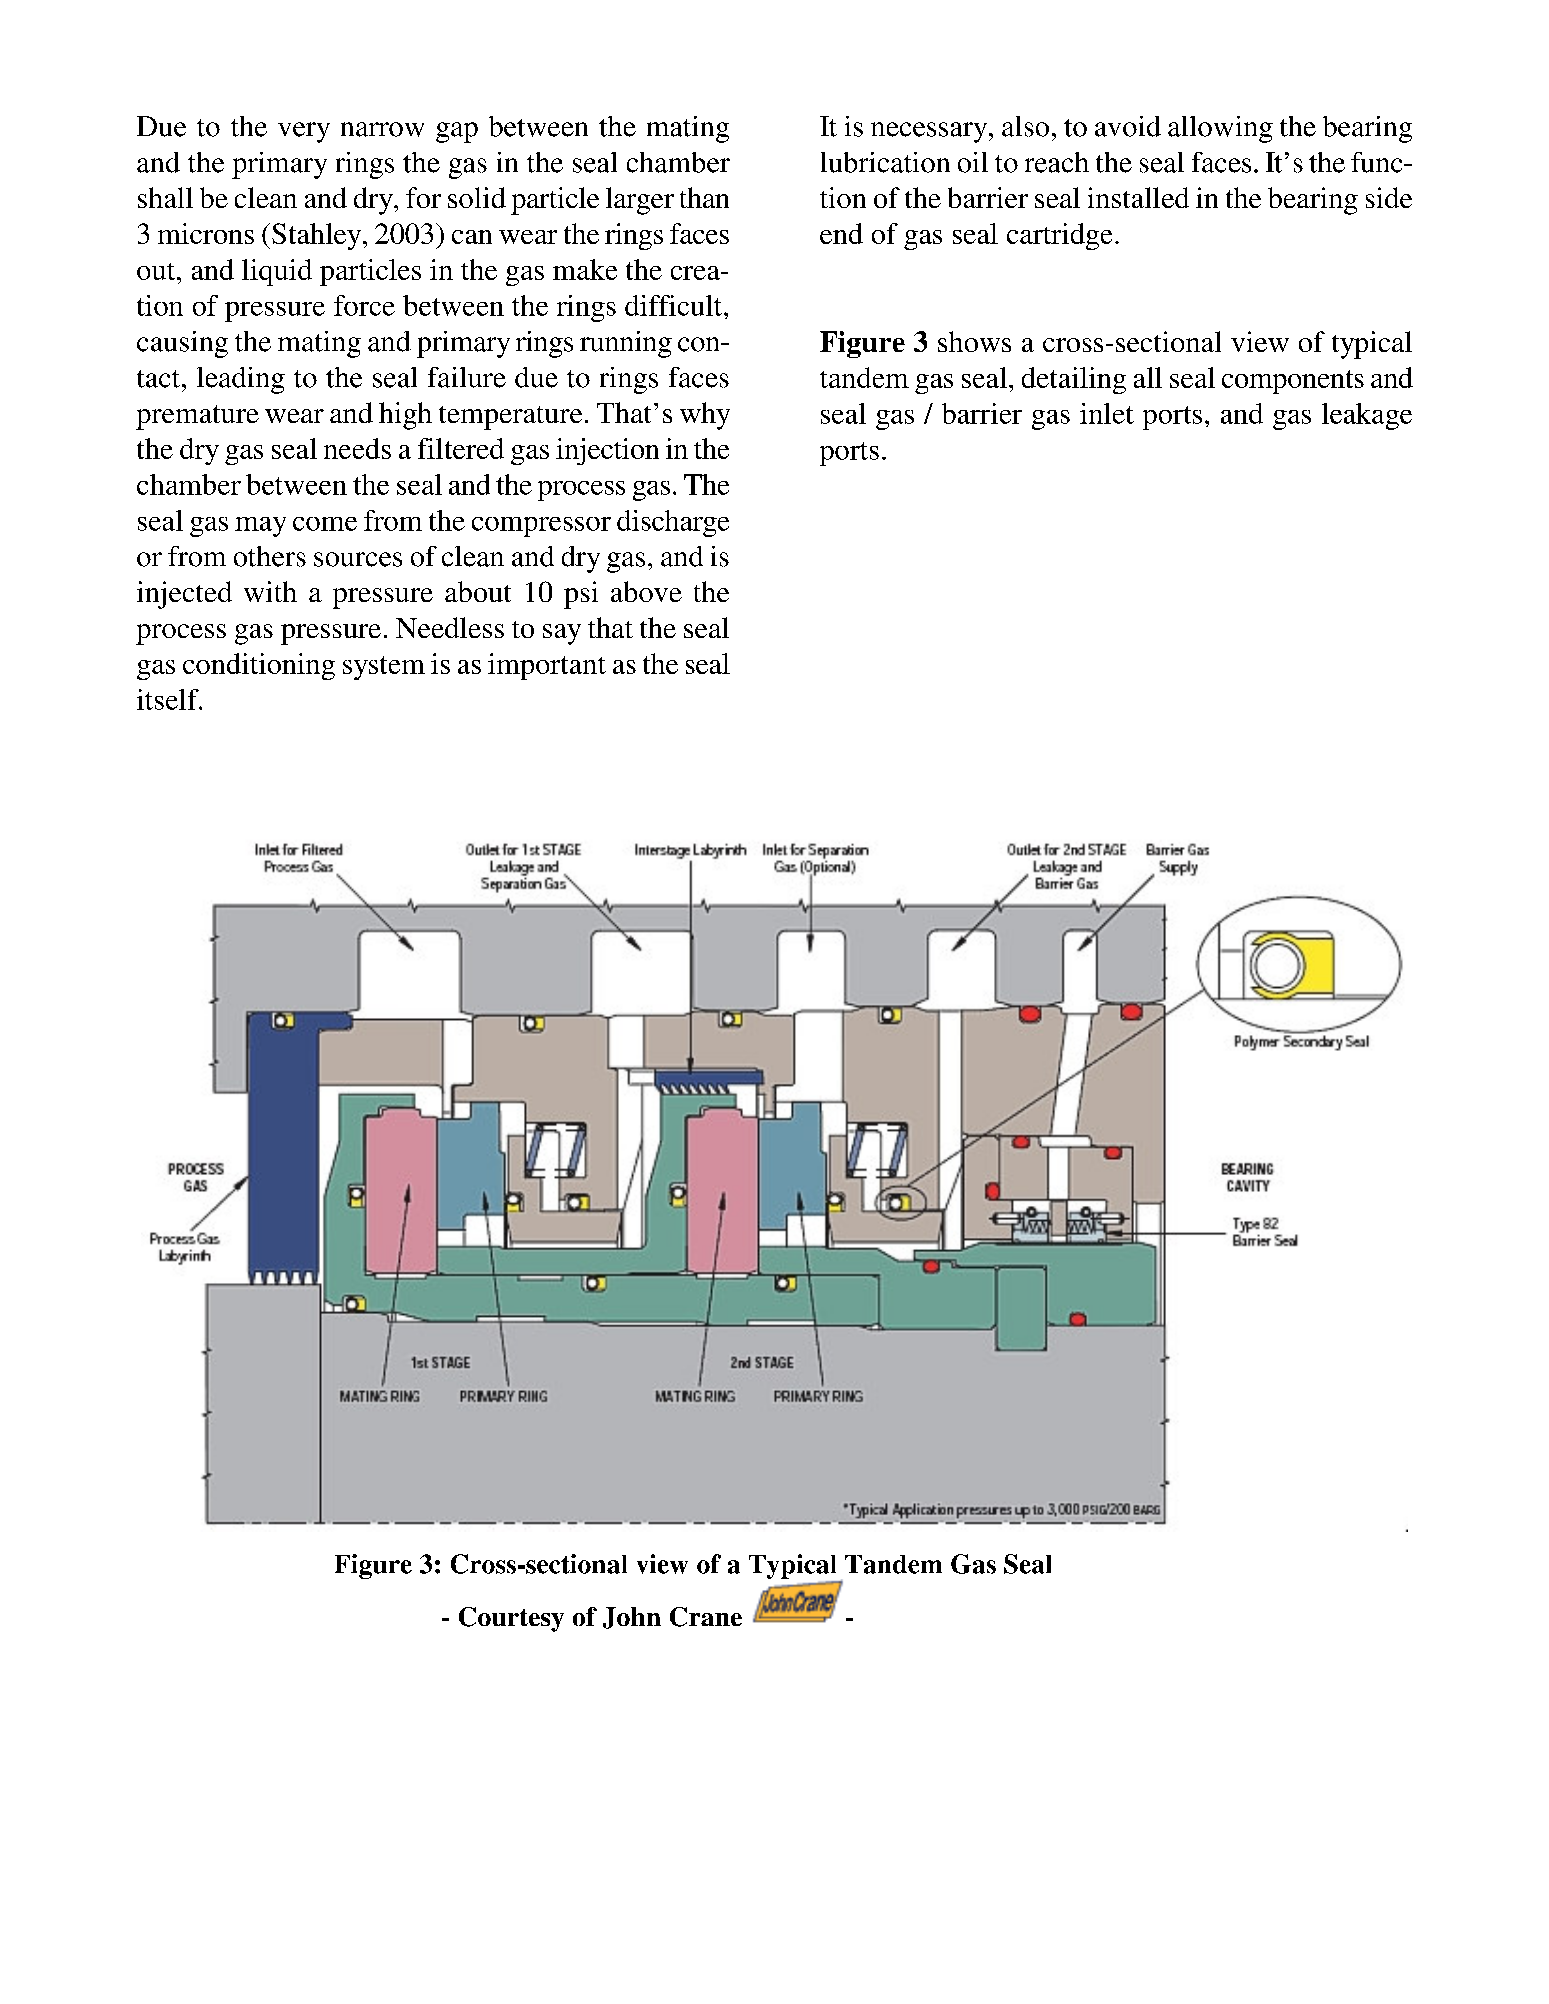 This screenshot has height=2004, width=1549. Describe the element at coordinates (384, 668) in the screenshot. I see `system` at that location.
